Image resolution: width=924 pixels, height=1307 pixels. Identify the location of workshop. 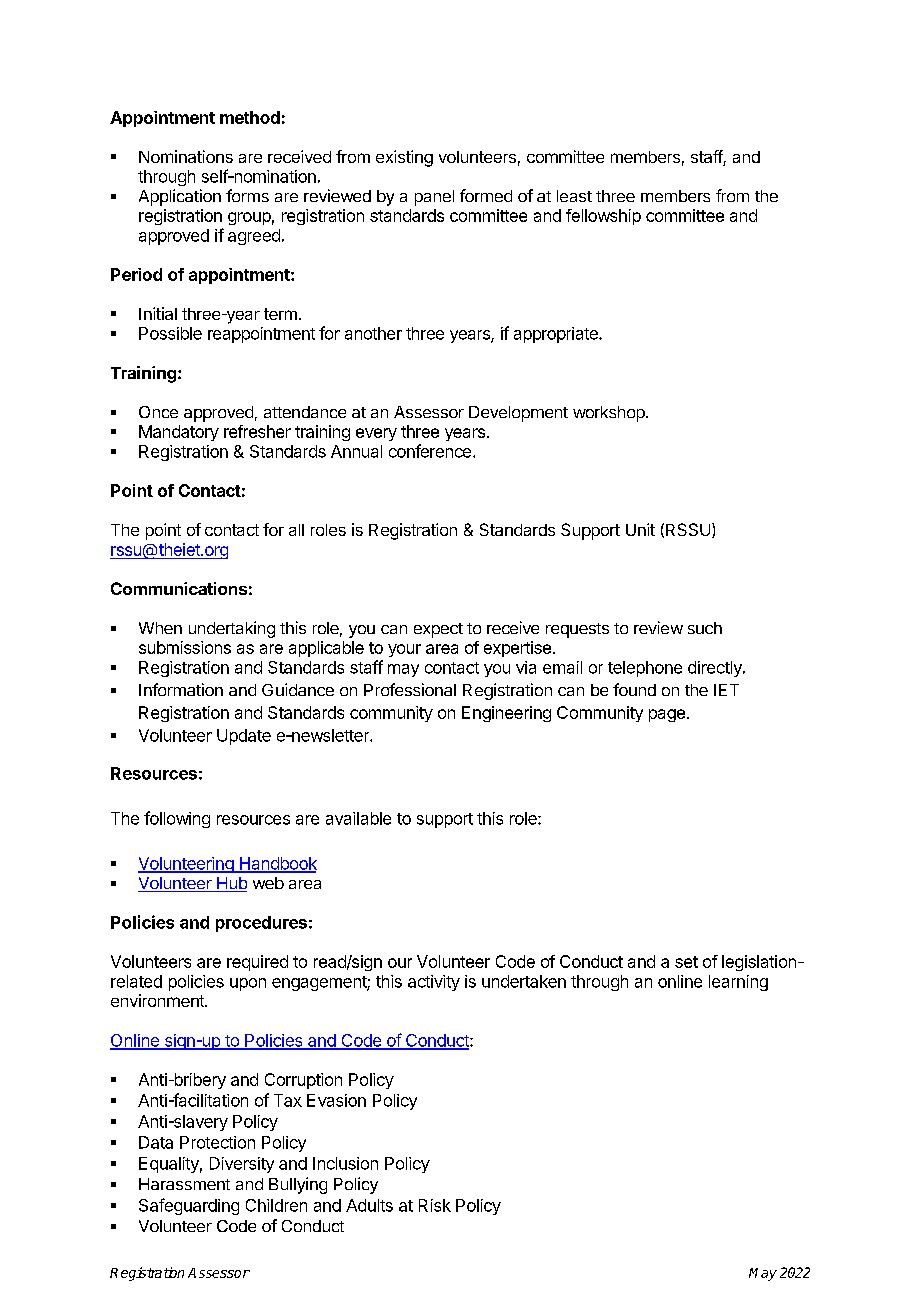
(610, 414).
